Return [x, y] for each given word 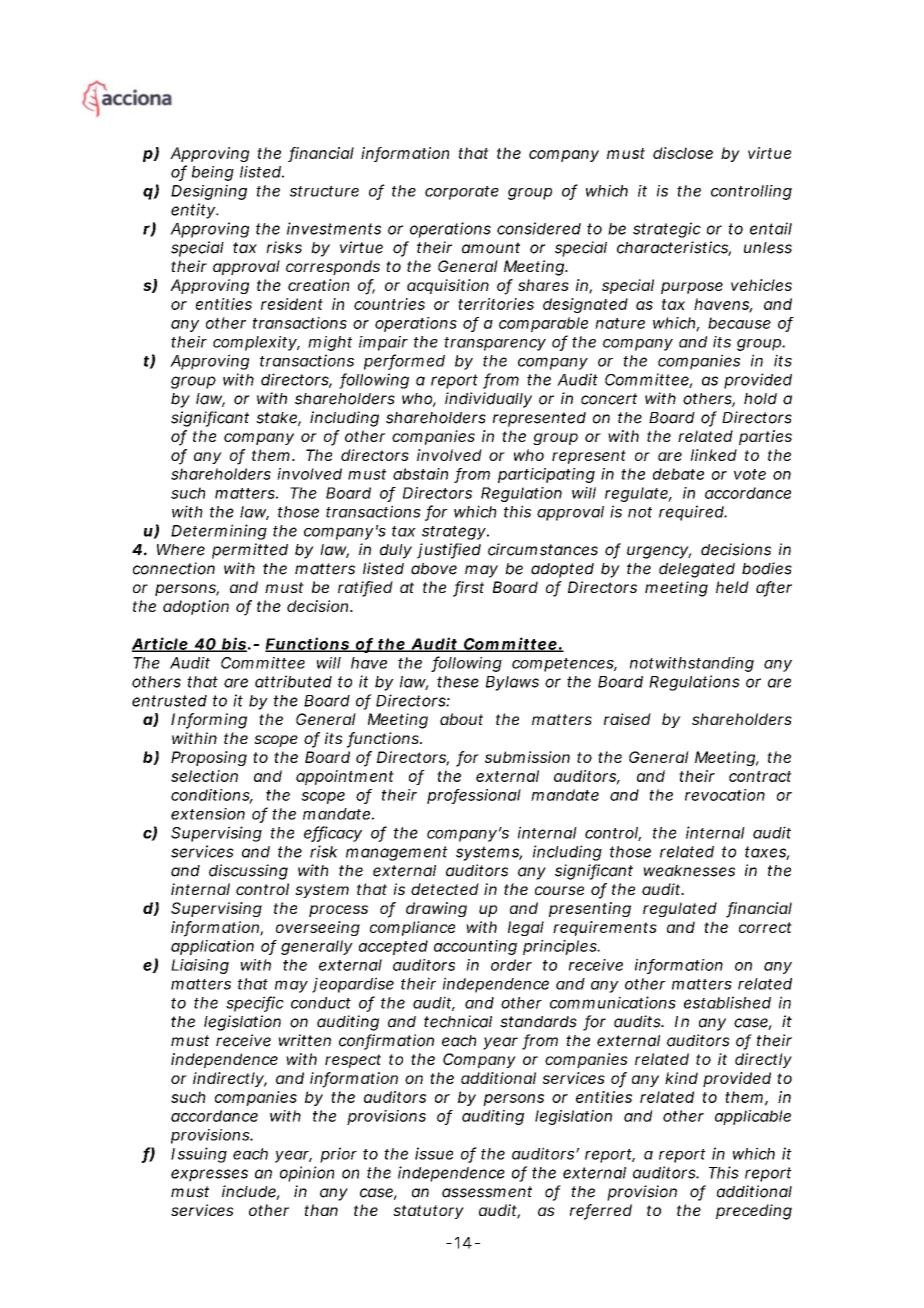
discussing [248, 872]
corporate [462, 193]
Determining [219, 532]
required [692, 513]
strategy [454, 533]
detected [445, 889]
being [213, 173]
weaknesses [689, 871]
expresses [209, 1175]
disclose [683, 153]
